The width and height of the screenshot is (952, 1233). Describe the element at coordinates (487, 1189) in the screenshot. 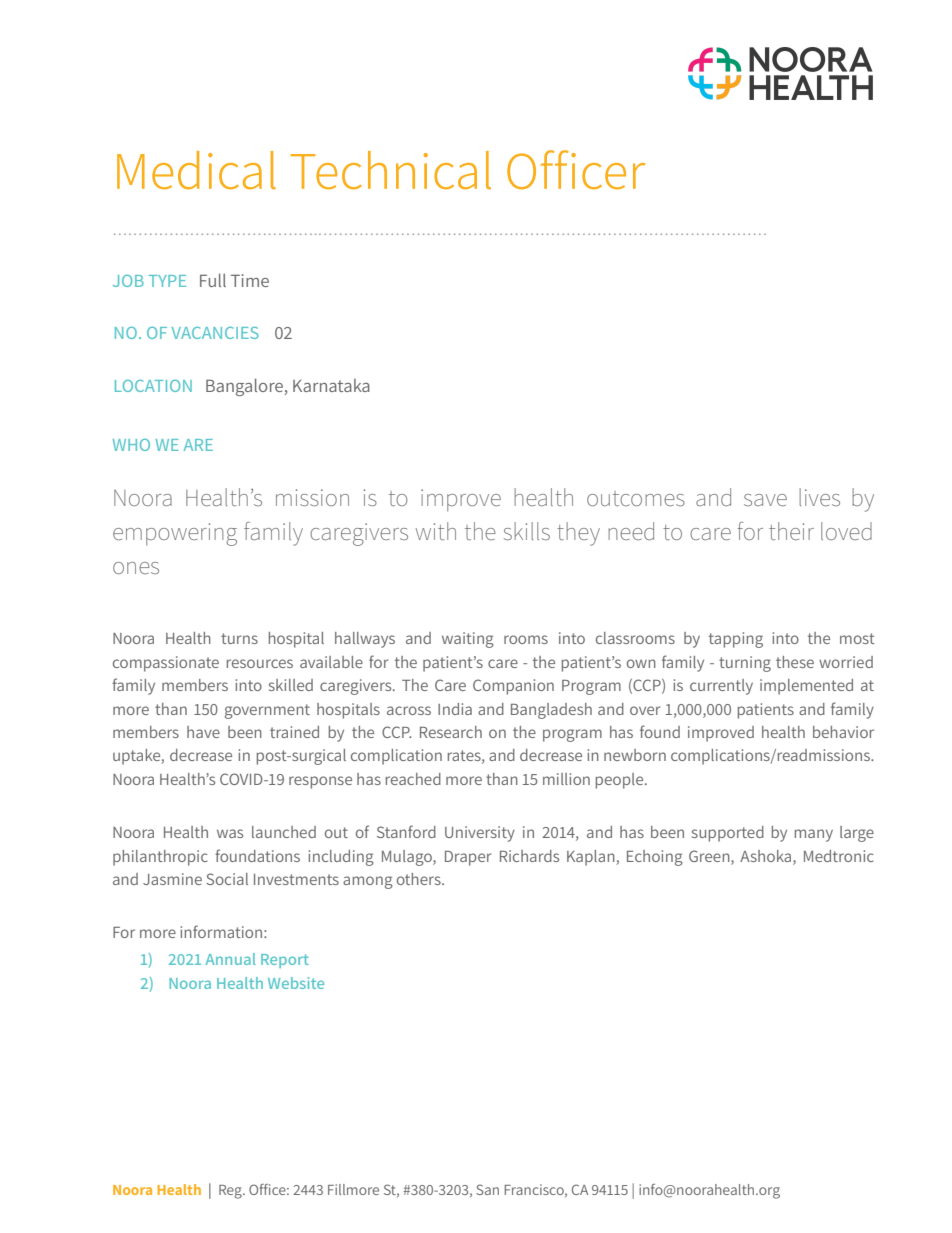

I see `San` at that location.
